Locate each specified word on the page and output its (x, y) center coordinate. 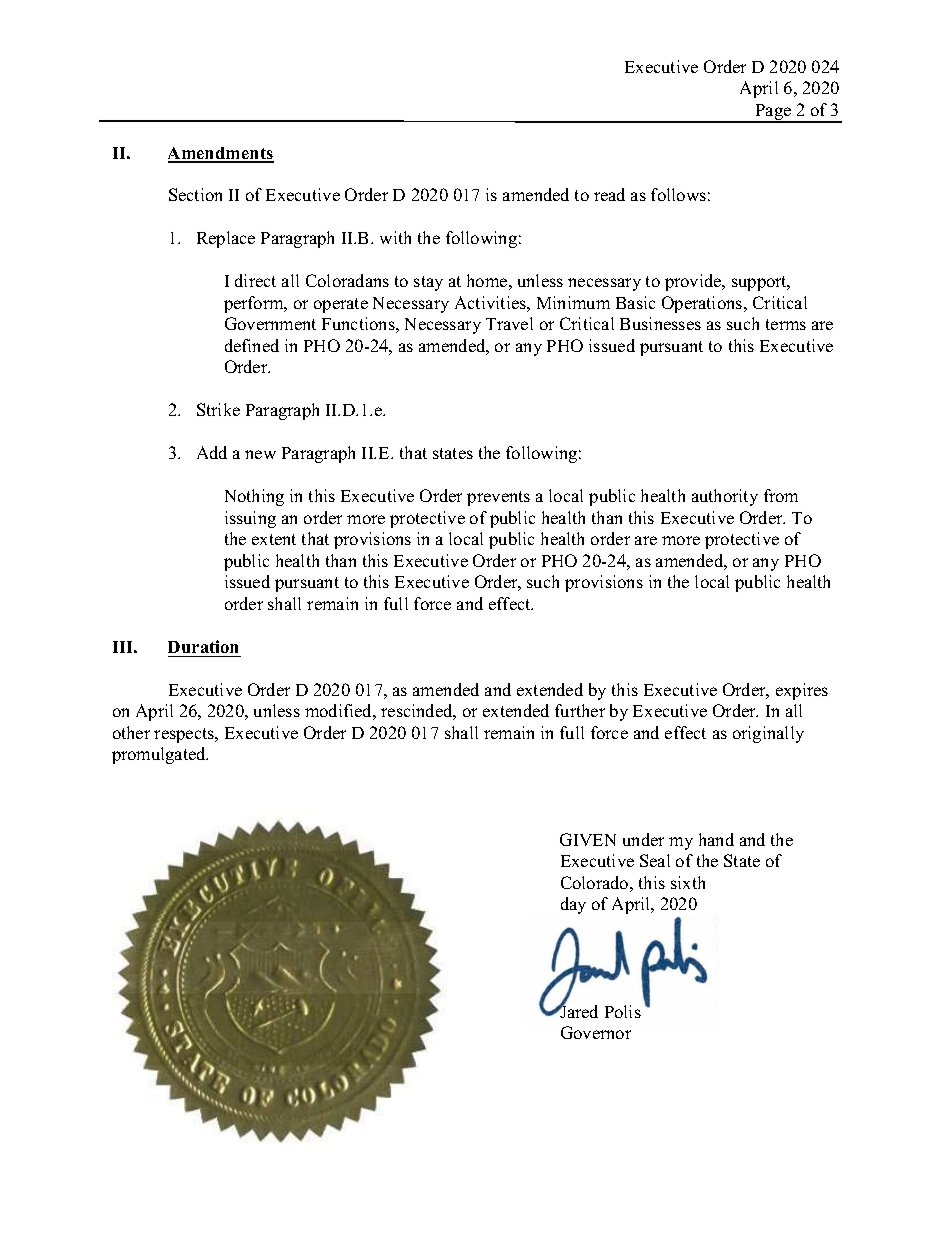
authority (725, 497)
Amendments (221, 154)
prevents (498, 498)
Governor (596, 1032)
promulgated (160, 755)
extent (274, 539)
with (395, 237)
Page (773, 113)
